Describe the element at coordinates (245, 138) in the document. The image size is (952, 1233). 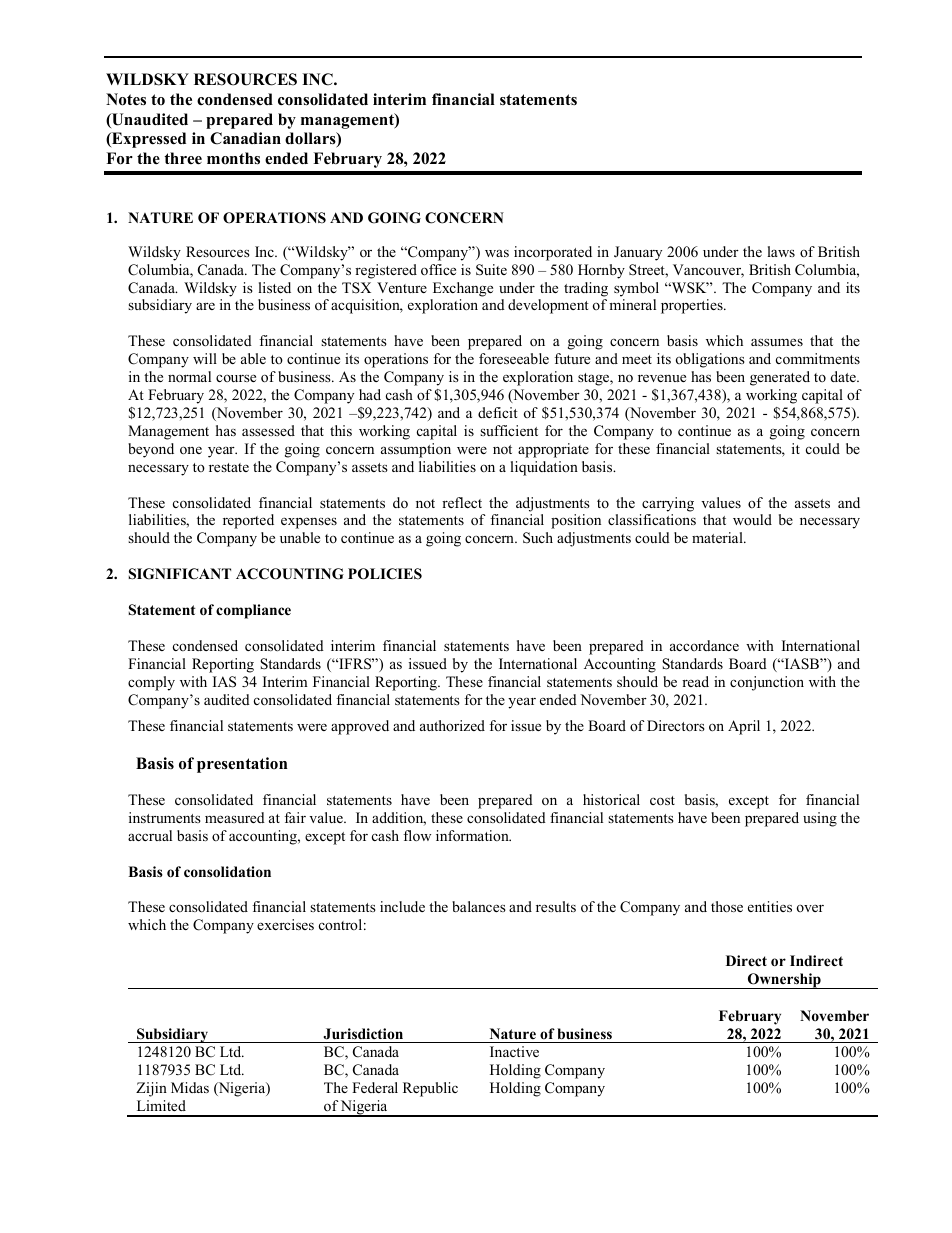
I see `Canadian` at that location.
